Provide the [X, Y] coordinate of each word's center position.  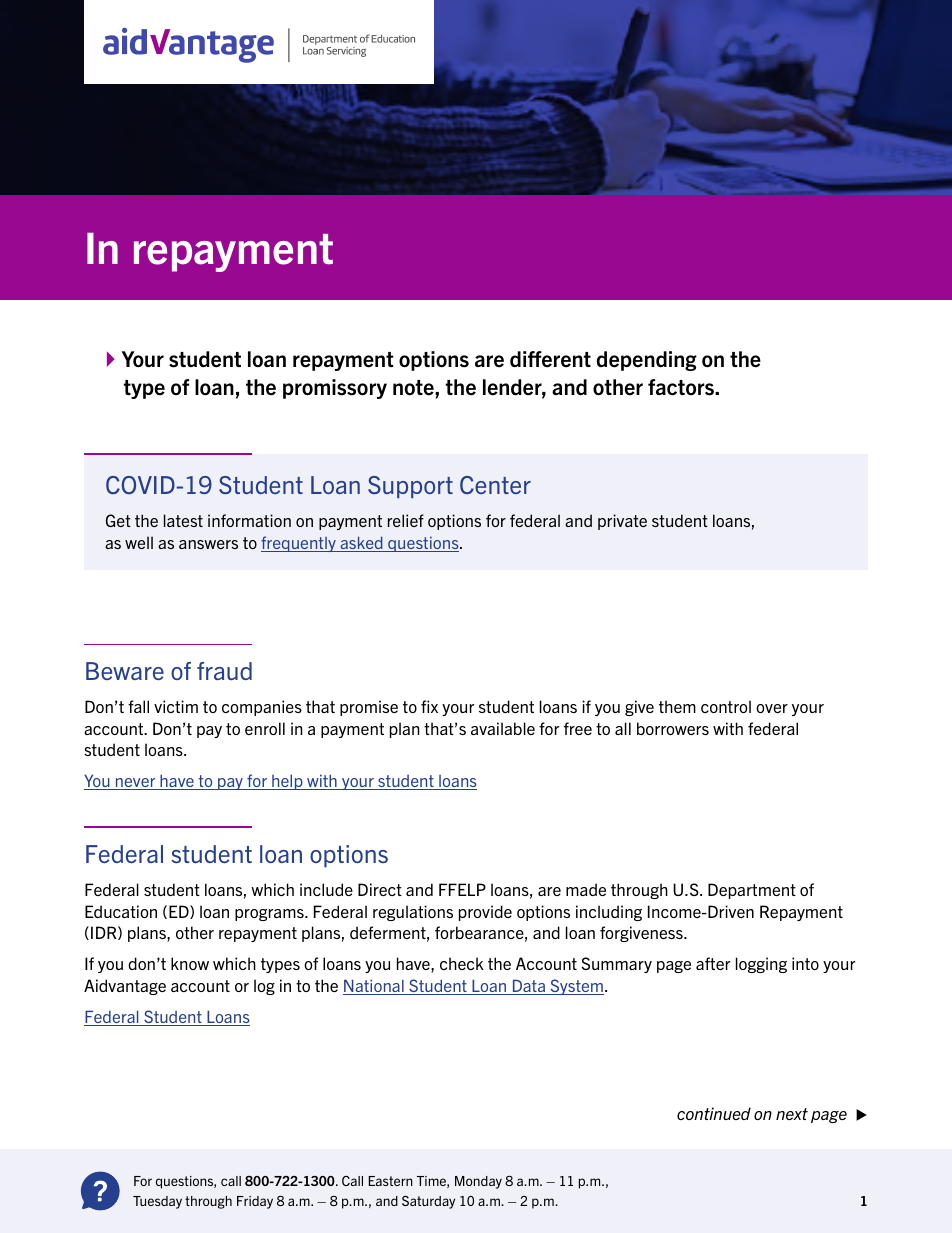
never [135, 784]
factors [682, 387]
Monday [478, 1182]
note [414, 388]
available [503, 728]
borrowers [673, 728]
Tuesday [157, 1202]
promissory [335, 389]
